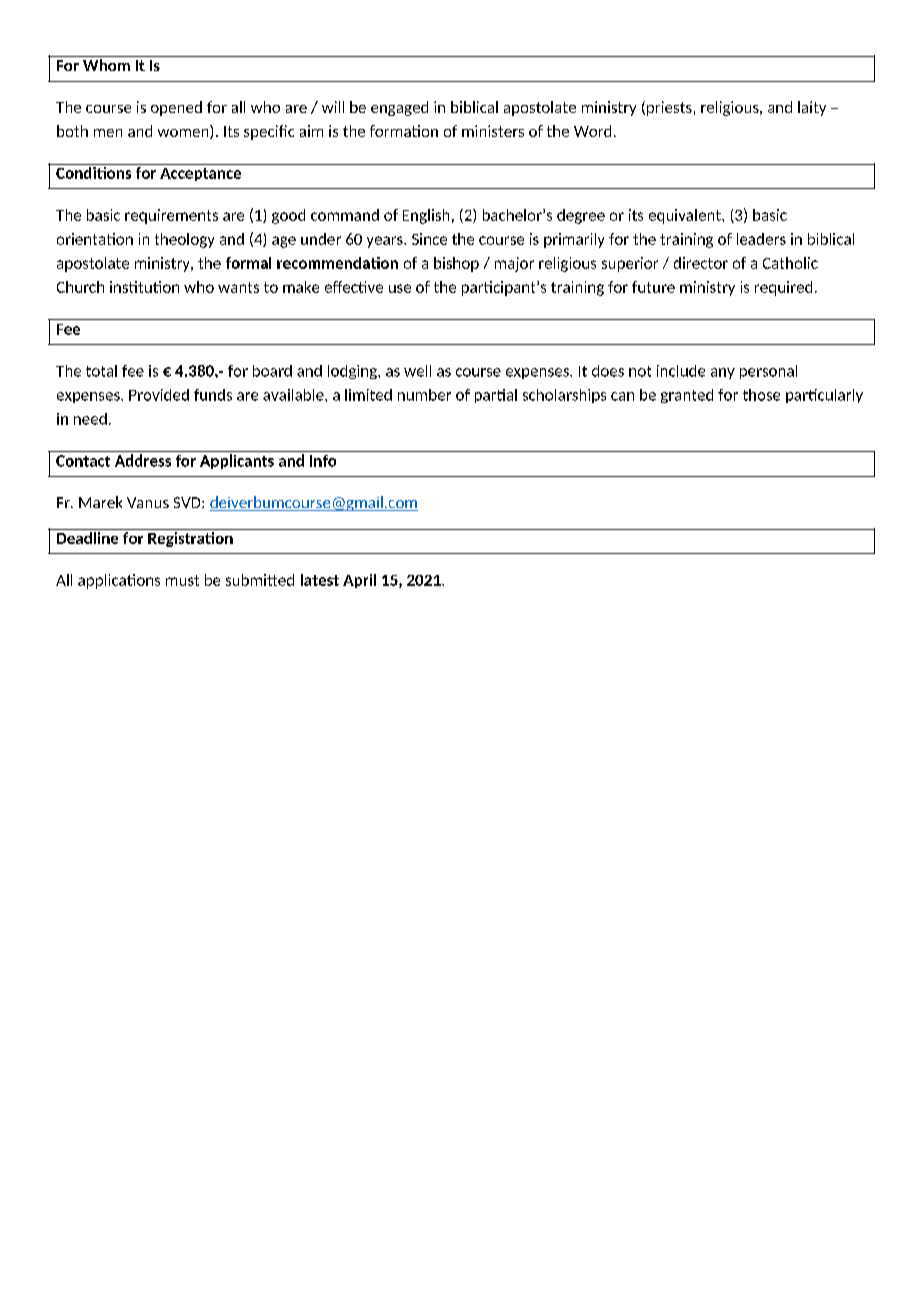  I want to click on engaged, so click(399, 108).
